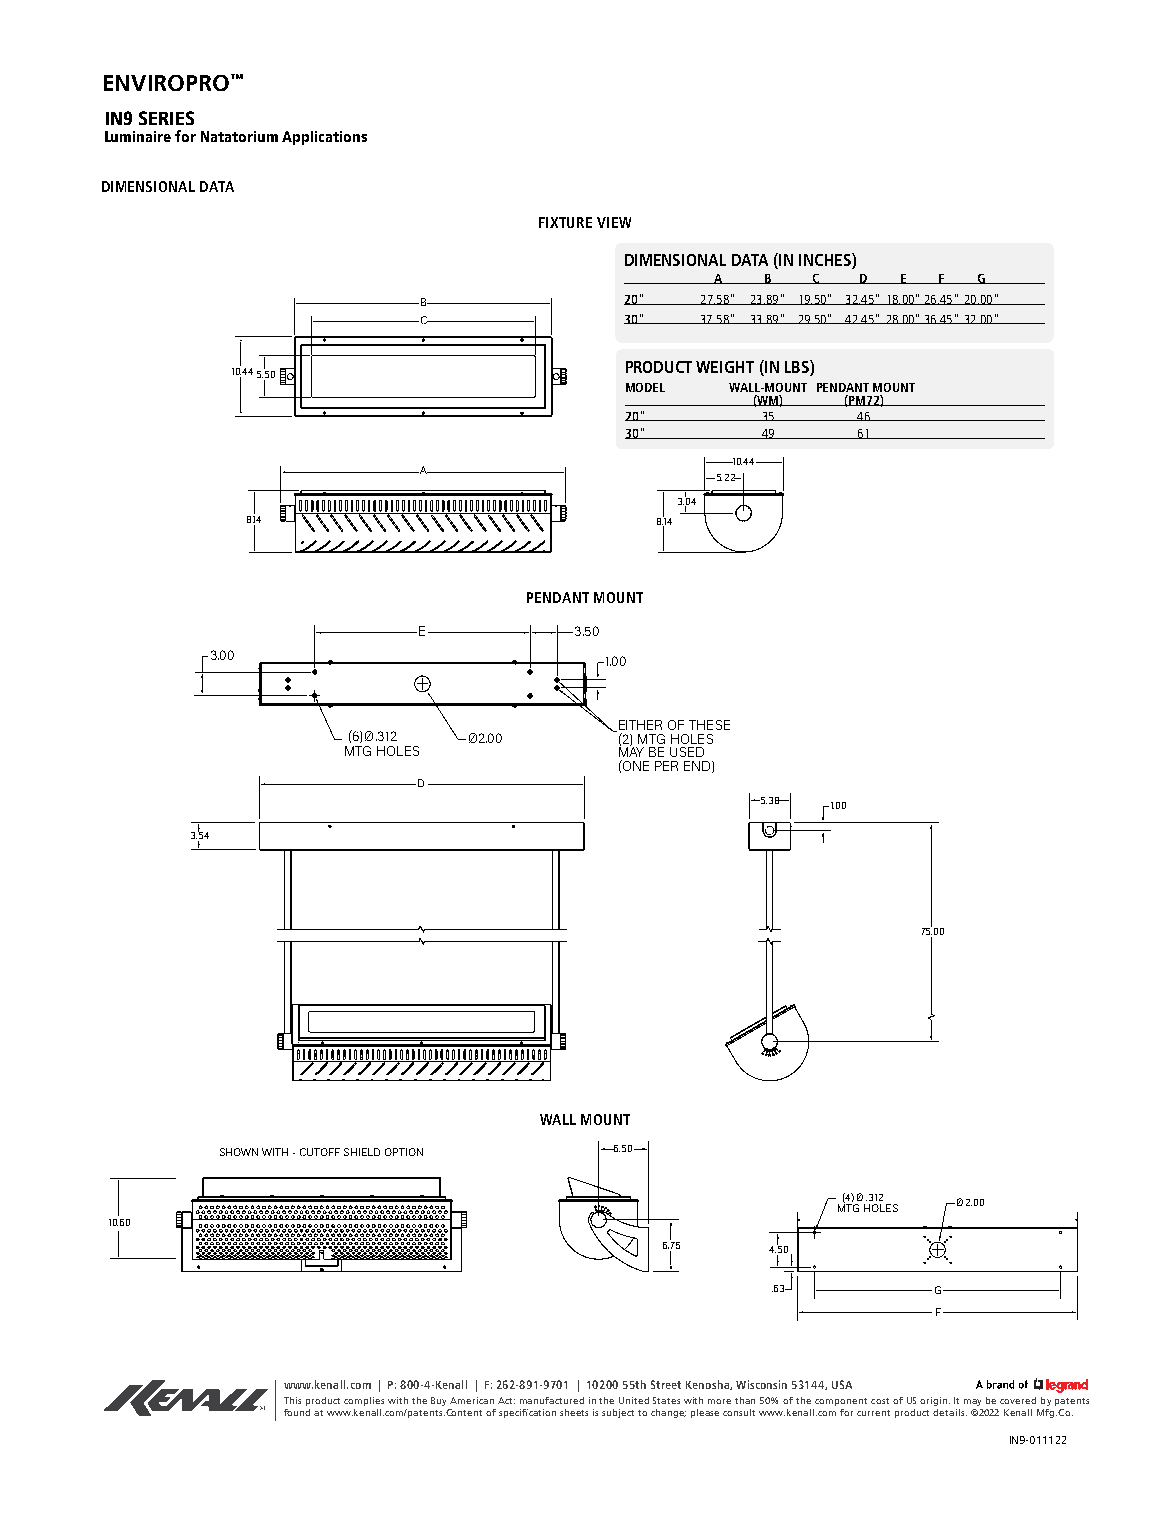 This screenshot has height=1515, width=1170. I want to click on FIXTURE, so click(565, 222).
